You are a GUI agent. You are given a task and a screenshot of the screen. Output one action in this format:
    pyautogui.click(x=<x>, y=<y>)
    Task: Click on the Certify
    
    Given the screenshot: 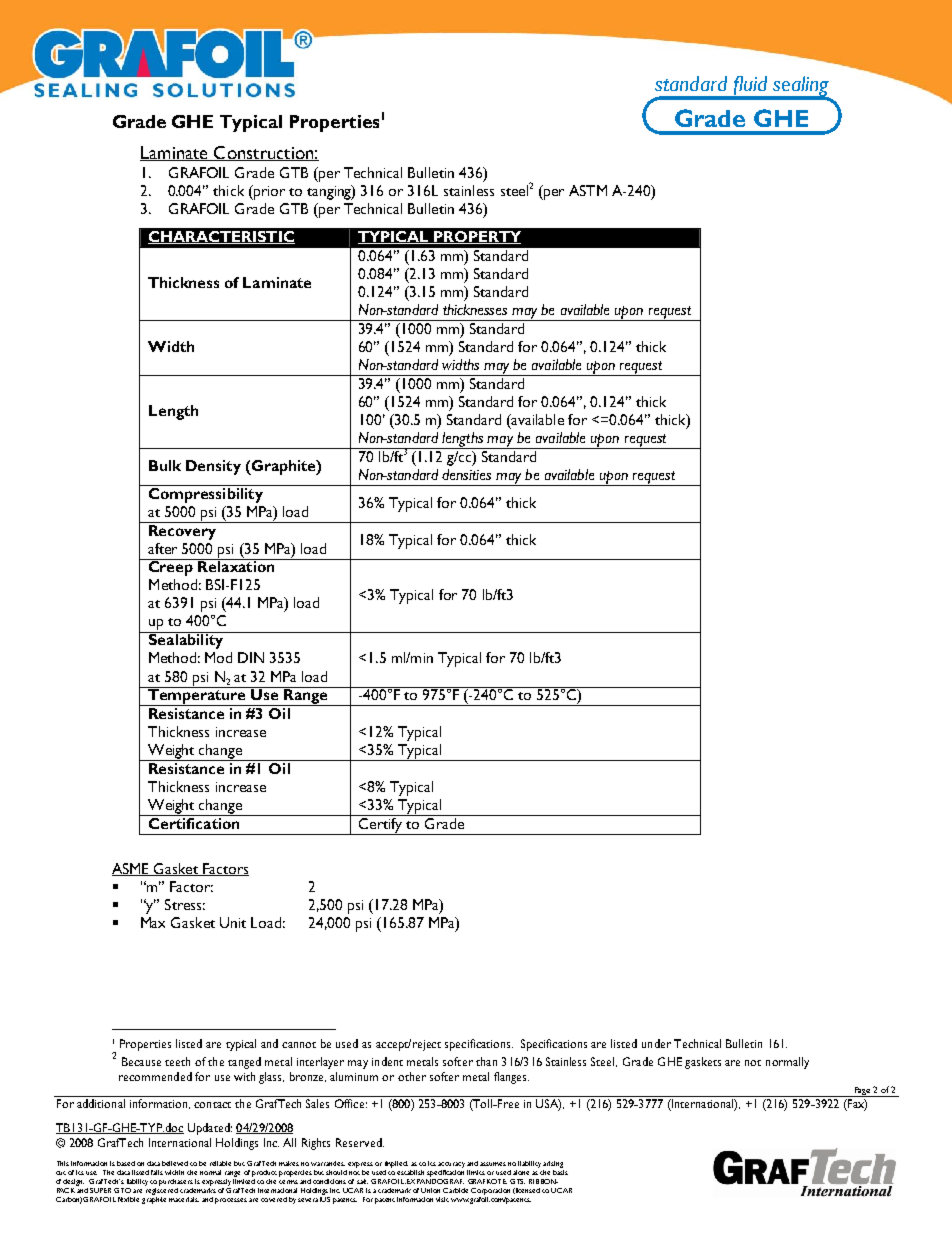 What is the action you would take?
    pyautogui.click(x=381, y=826)
